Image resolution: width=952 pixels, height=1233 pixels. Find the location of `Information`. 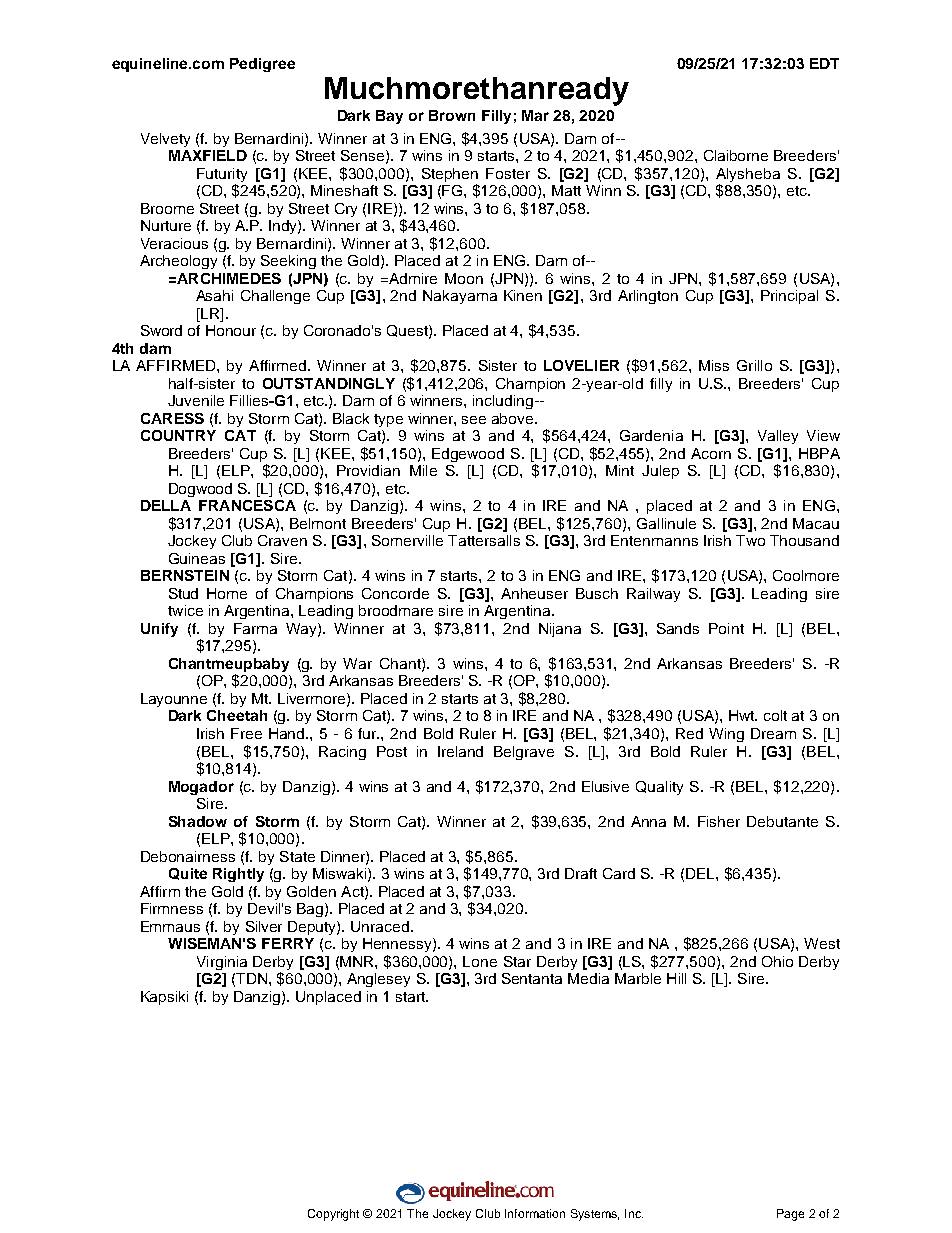

Information is located at coordinates (535, 1213).
